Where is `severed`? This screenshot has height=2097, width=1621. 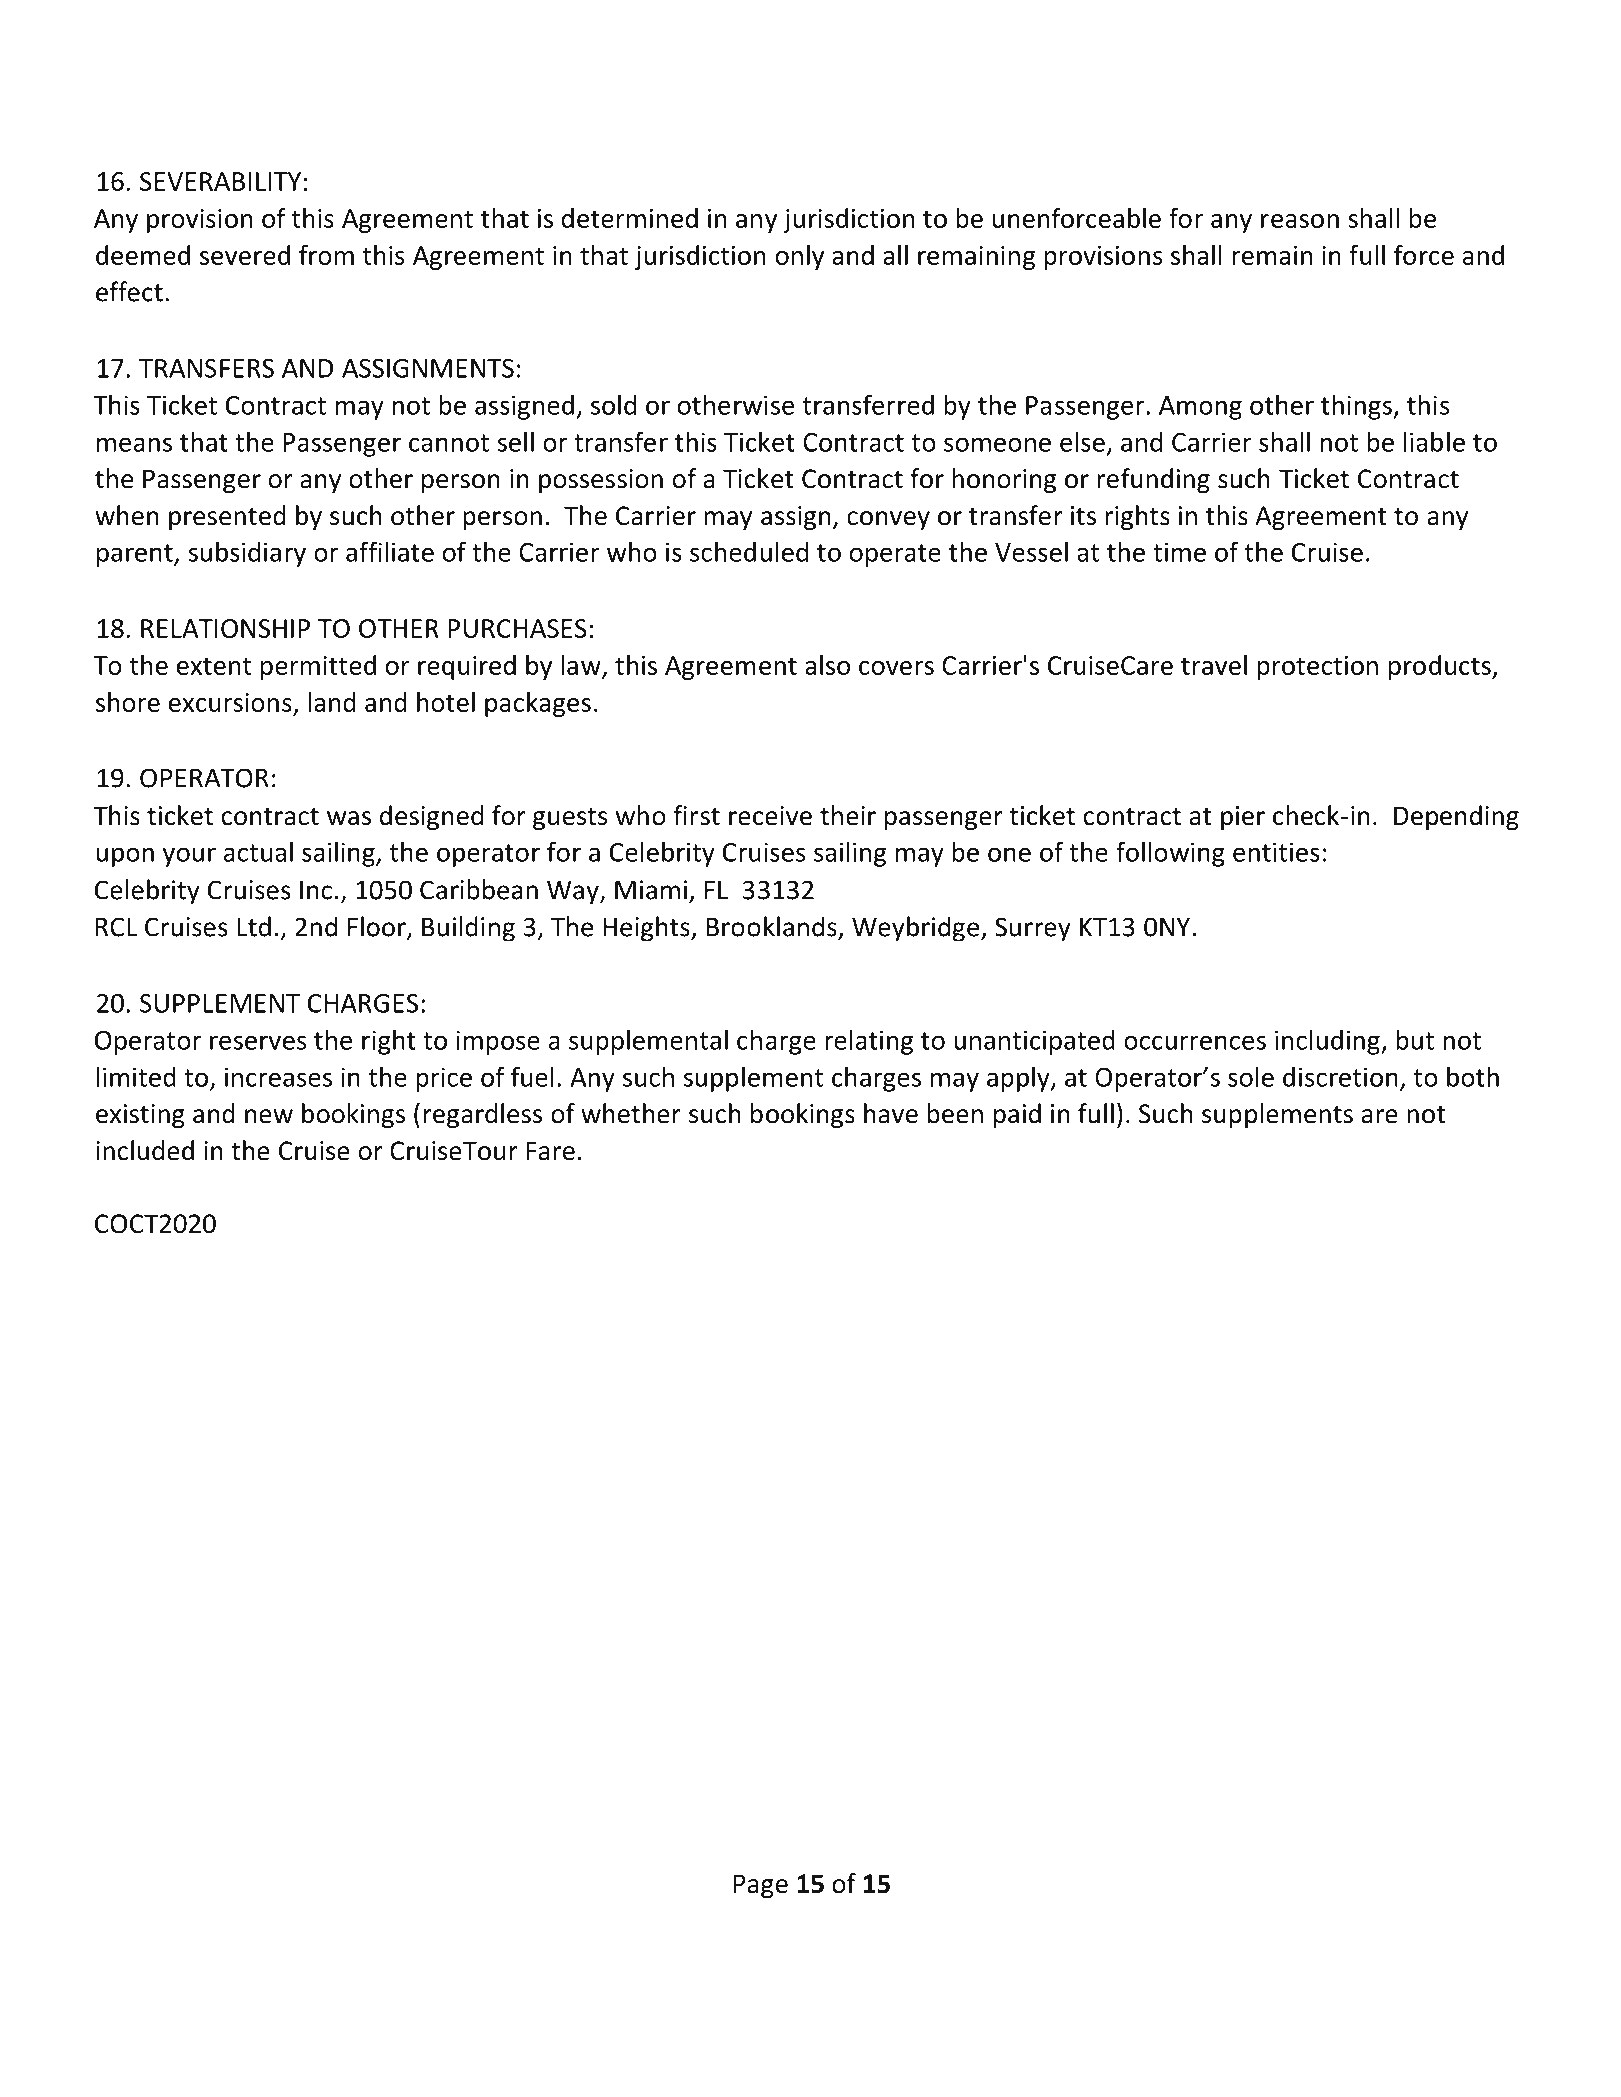 severed is located at coordinates (245, 255).
